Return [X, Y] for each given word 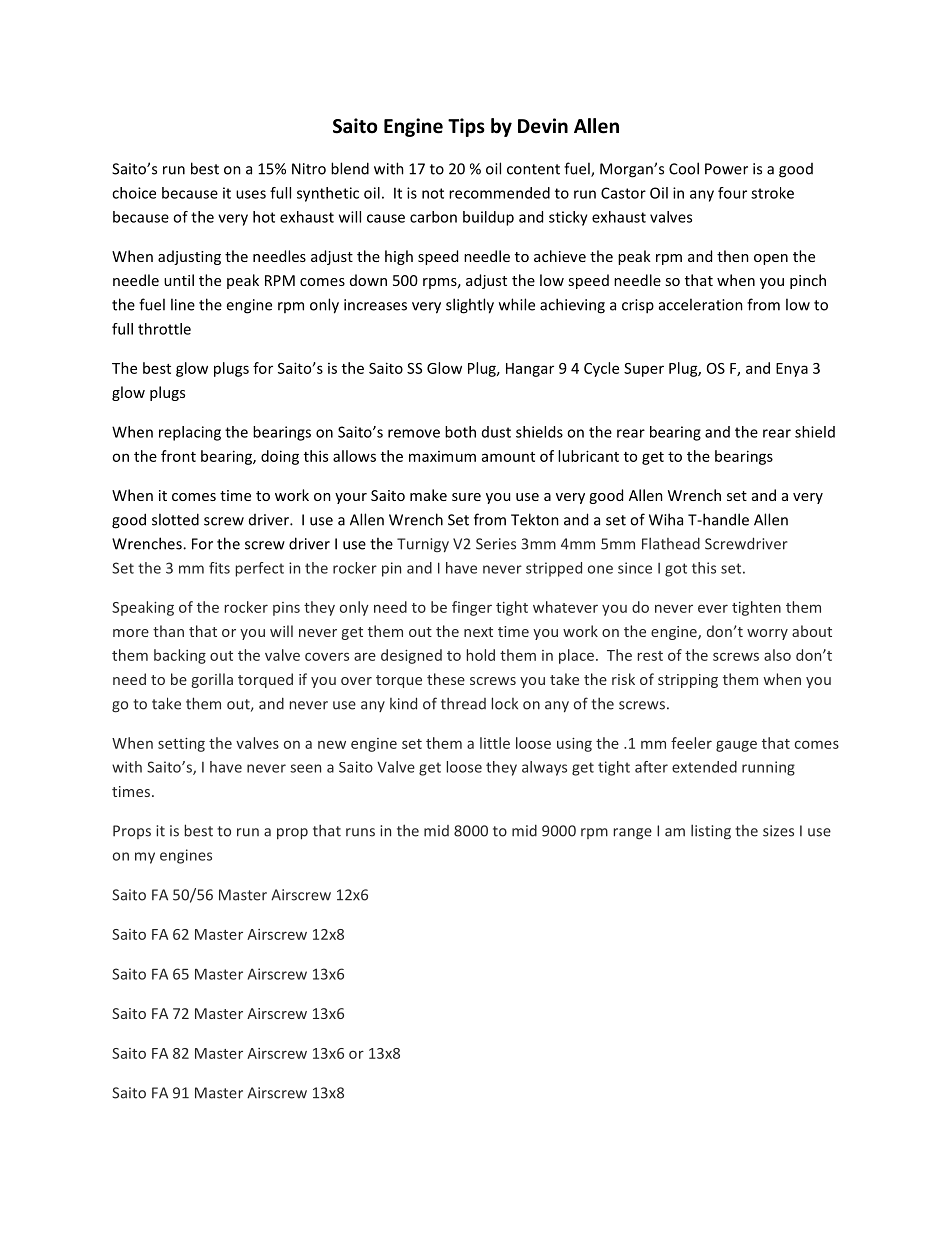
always [544, 768]
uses [251, 194]
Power [726, 169]
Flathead [671, 543]
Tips [466, 127]
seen [305, 768]
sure [466, 497]
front [178, 456]
